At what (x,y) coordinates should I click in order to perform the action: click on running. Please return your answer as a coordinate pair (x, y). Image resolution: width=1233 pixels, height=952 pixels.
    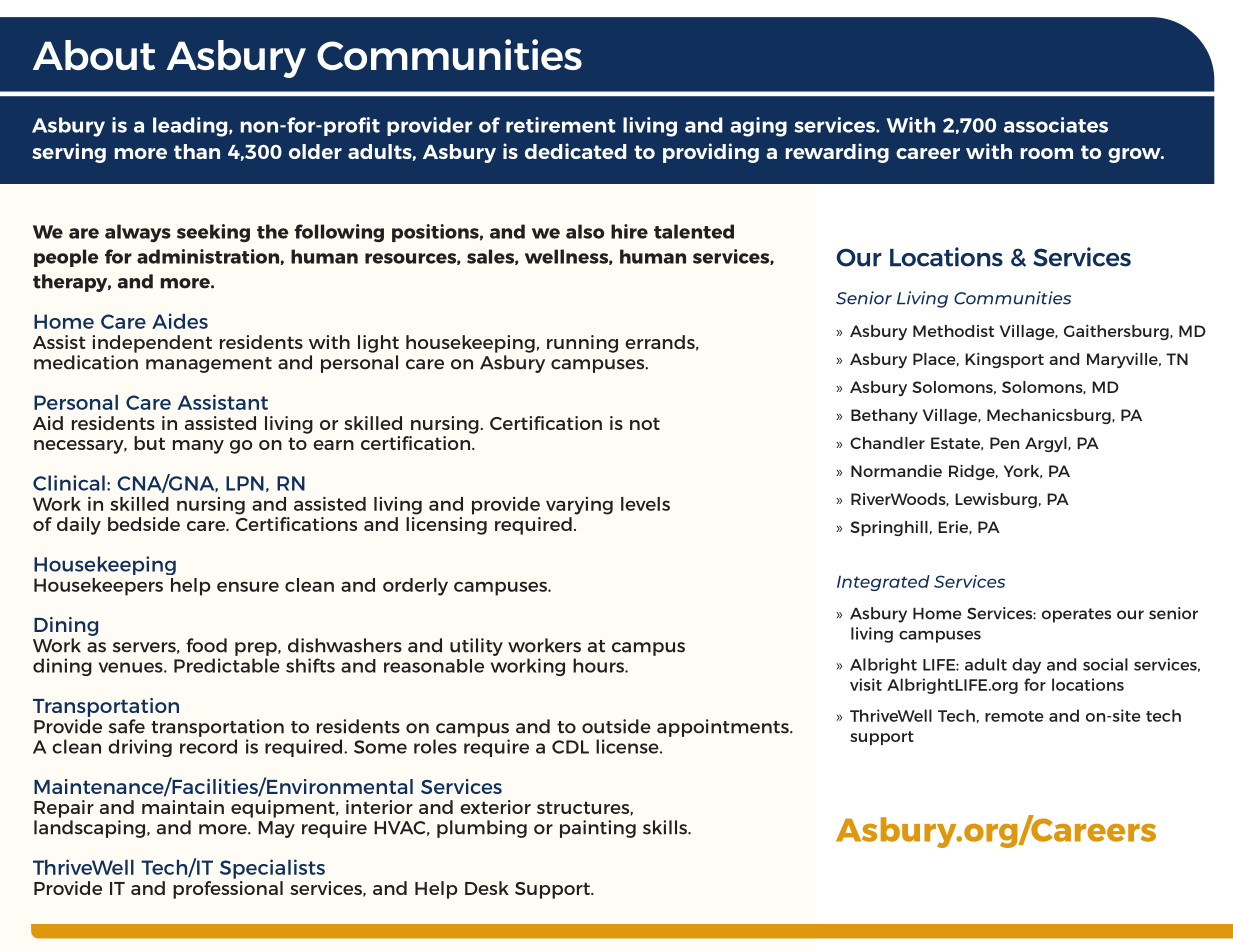
    Looking at the image, I should click on (582, 344).
